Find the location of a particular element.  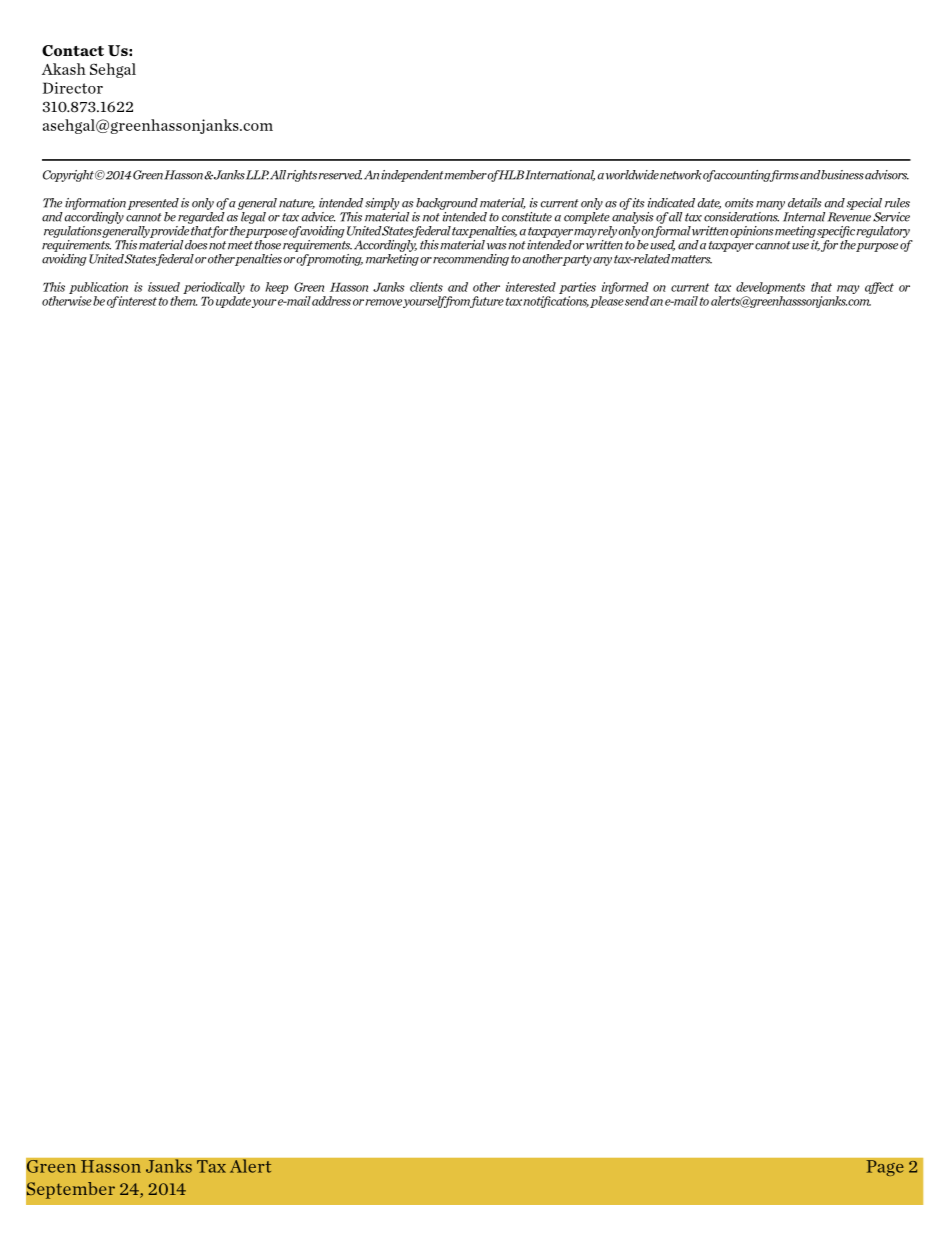

periodically is located at coordinates (214, 288).
